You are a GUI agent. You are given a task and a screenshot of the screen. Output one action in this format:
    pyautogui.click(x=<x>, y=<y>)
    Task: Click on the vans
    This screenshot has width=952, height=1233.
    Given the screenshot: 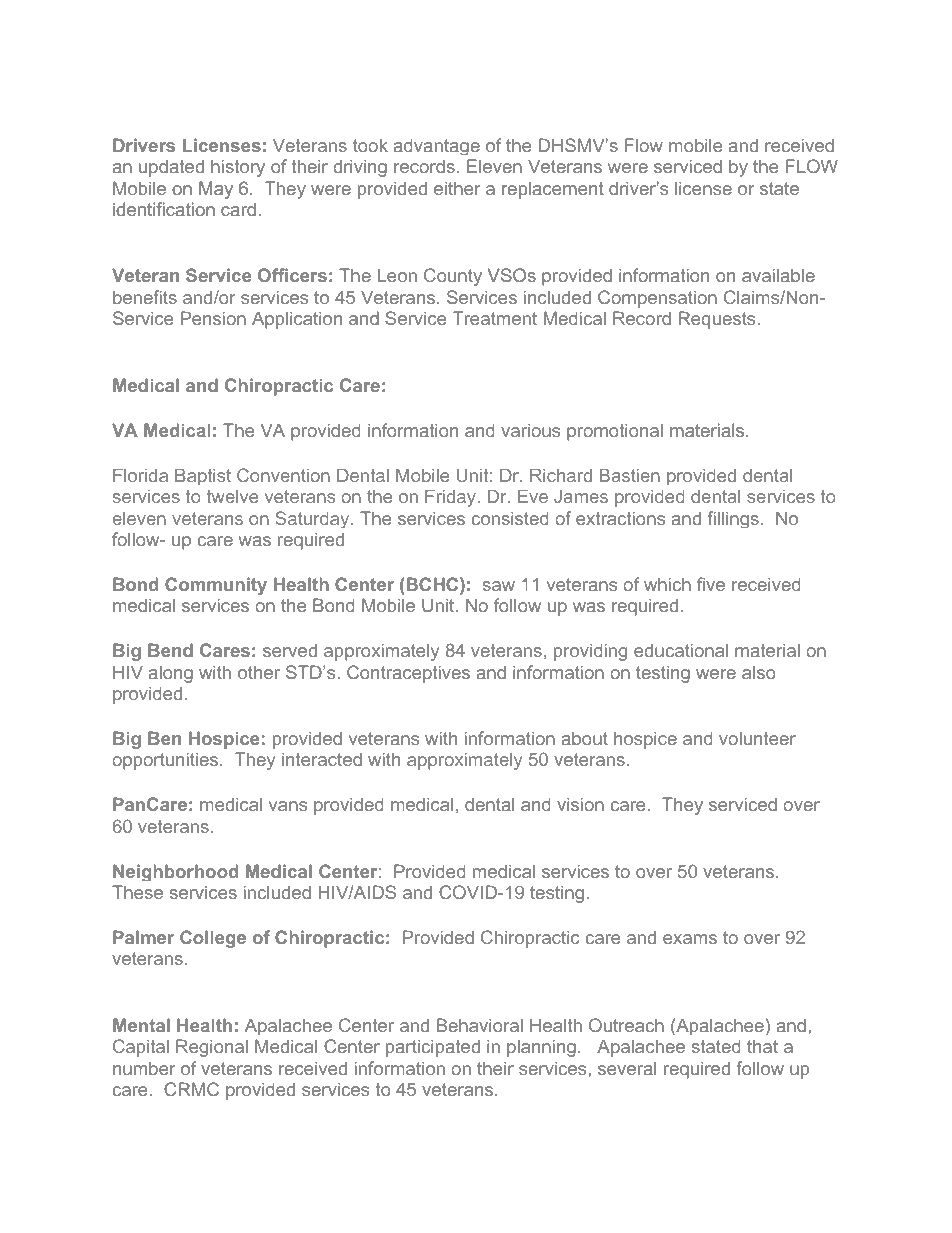 What is the action you would take?
    pyautogui.click(x=288, y=806)
